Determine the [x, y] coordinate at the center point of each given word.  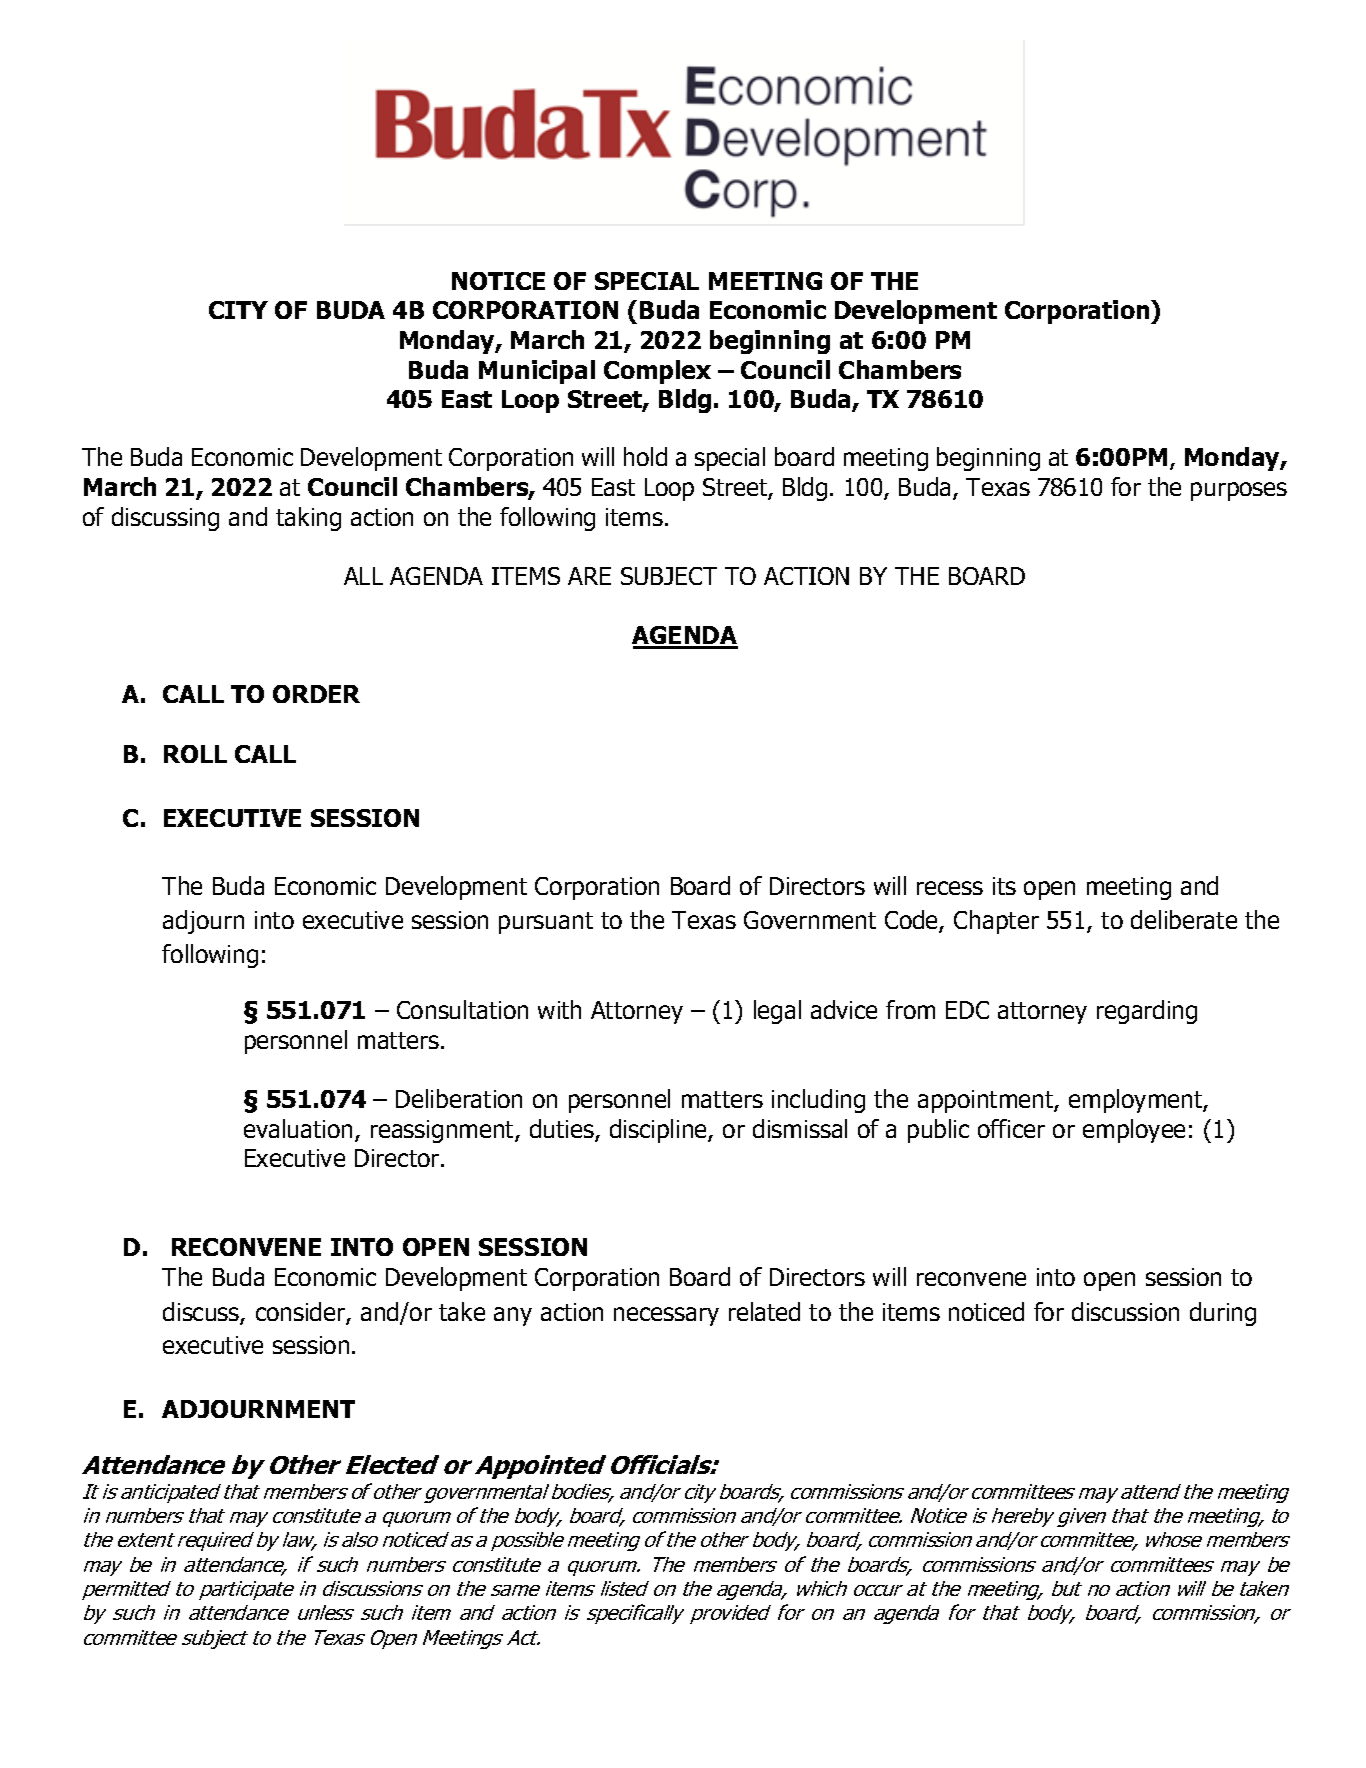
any [513, 1316]
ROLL [195, 754]
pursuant [546, 923]
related [764, 1311]
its [1004, 886]
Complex [657, 372]
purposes [1239, 491]
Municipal [537, 372]
